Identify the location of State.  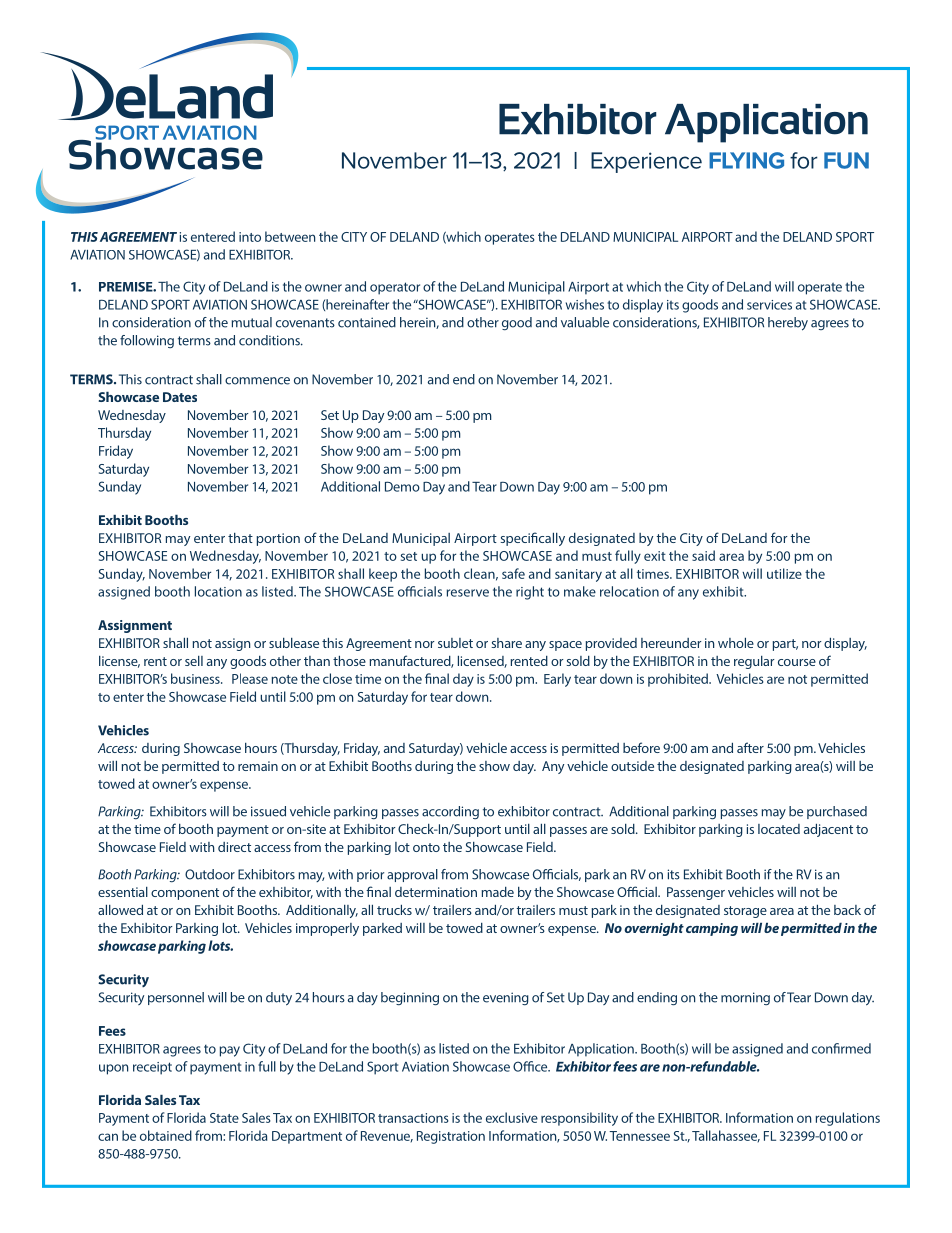
(224, 1118).
